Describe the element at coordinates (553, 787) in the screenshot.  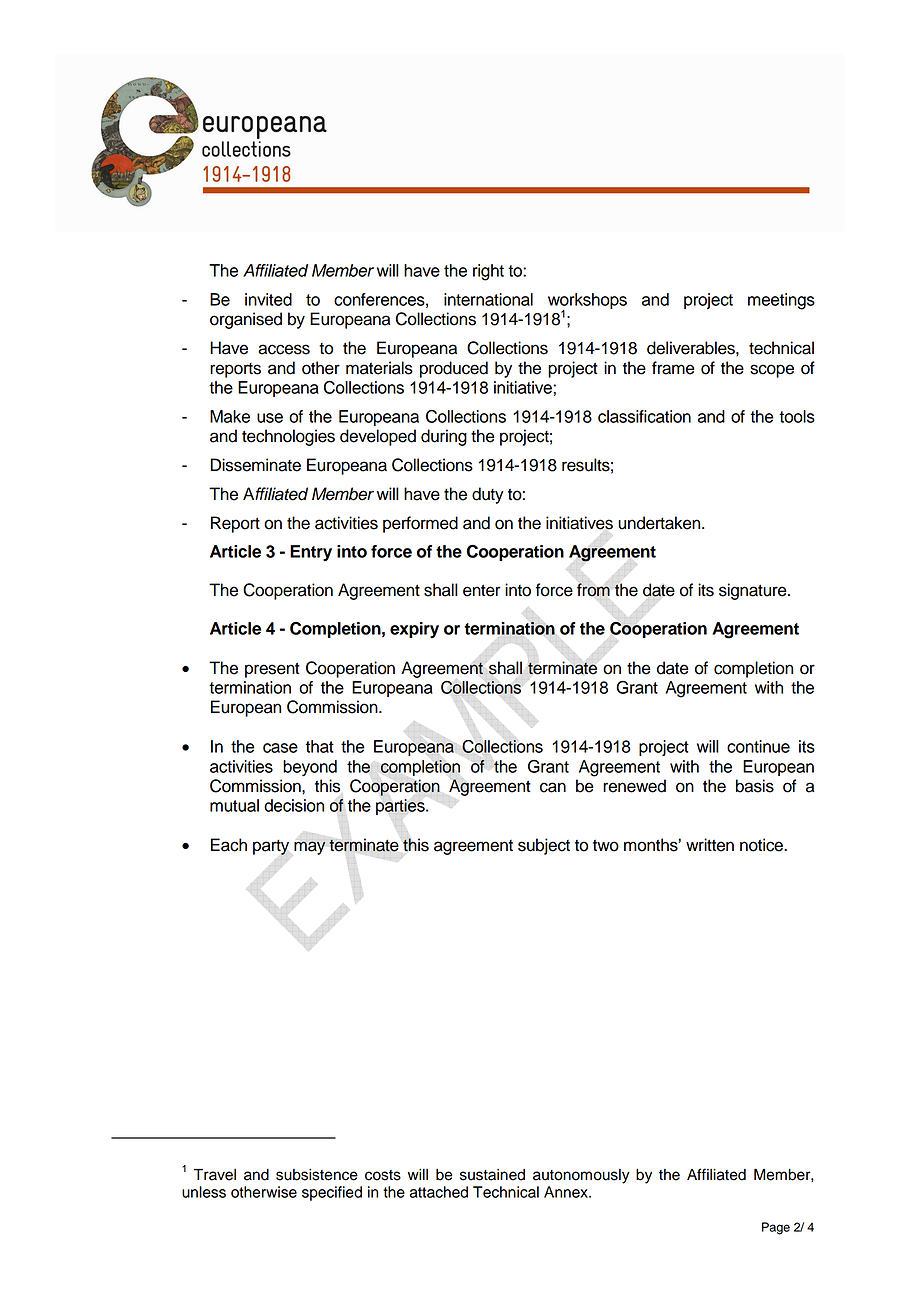
I see `can` at that location.
